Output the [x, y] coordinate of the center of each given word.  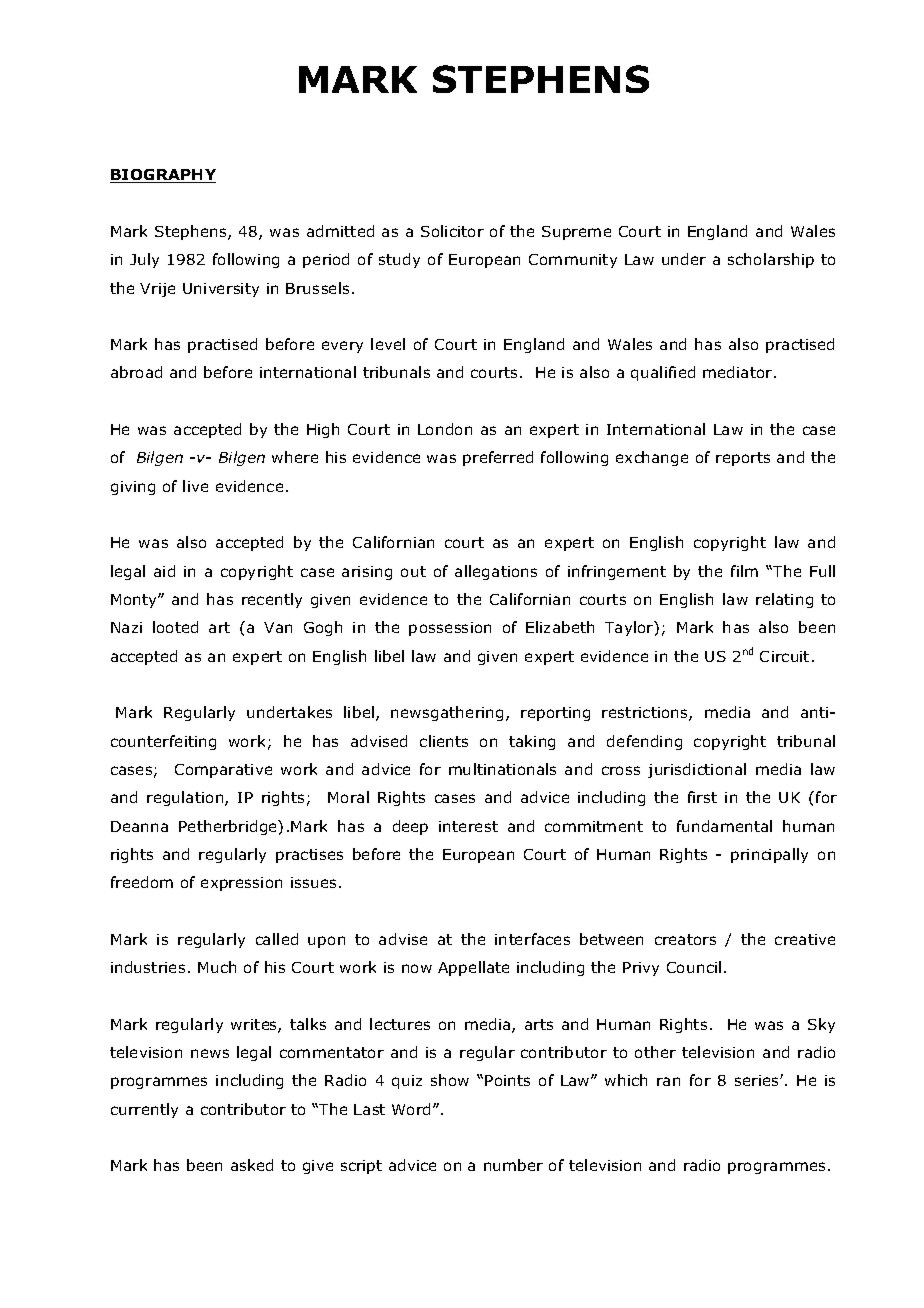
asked [252, 1165]
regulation [186, 798]
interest [468, 826]
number [513, 1165]
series [758, 1080]
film [744, 571]
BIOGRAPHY [163, 176]
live [195, 486]
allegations [496, 572]
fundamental [724, 826]
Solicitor [452, 231]
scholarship [771, 260]
